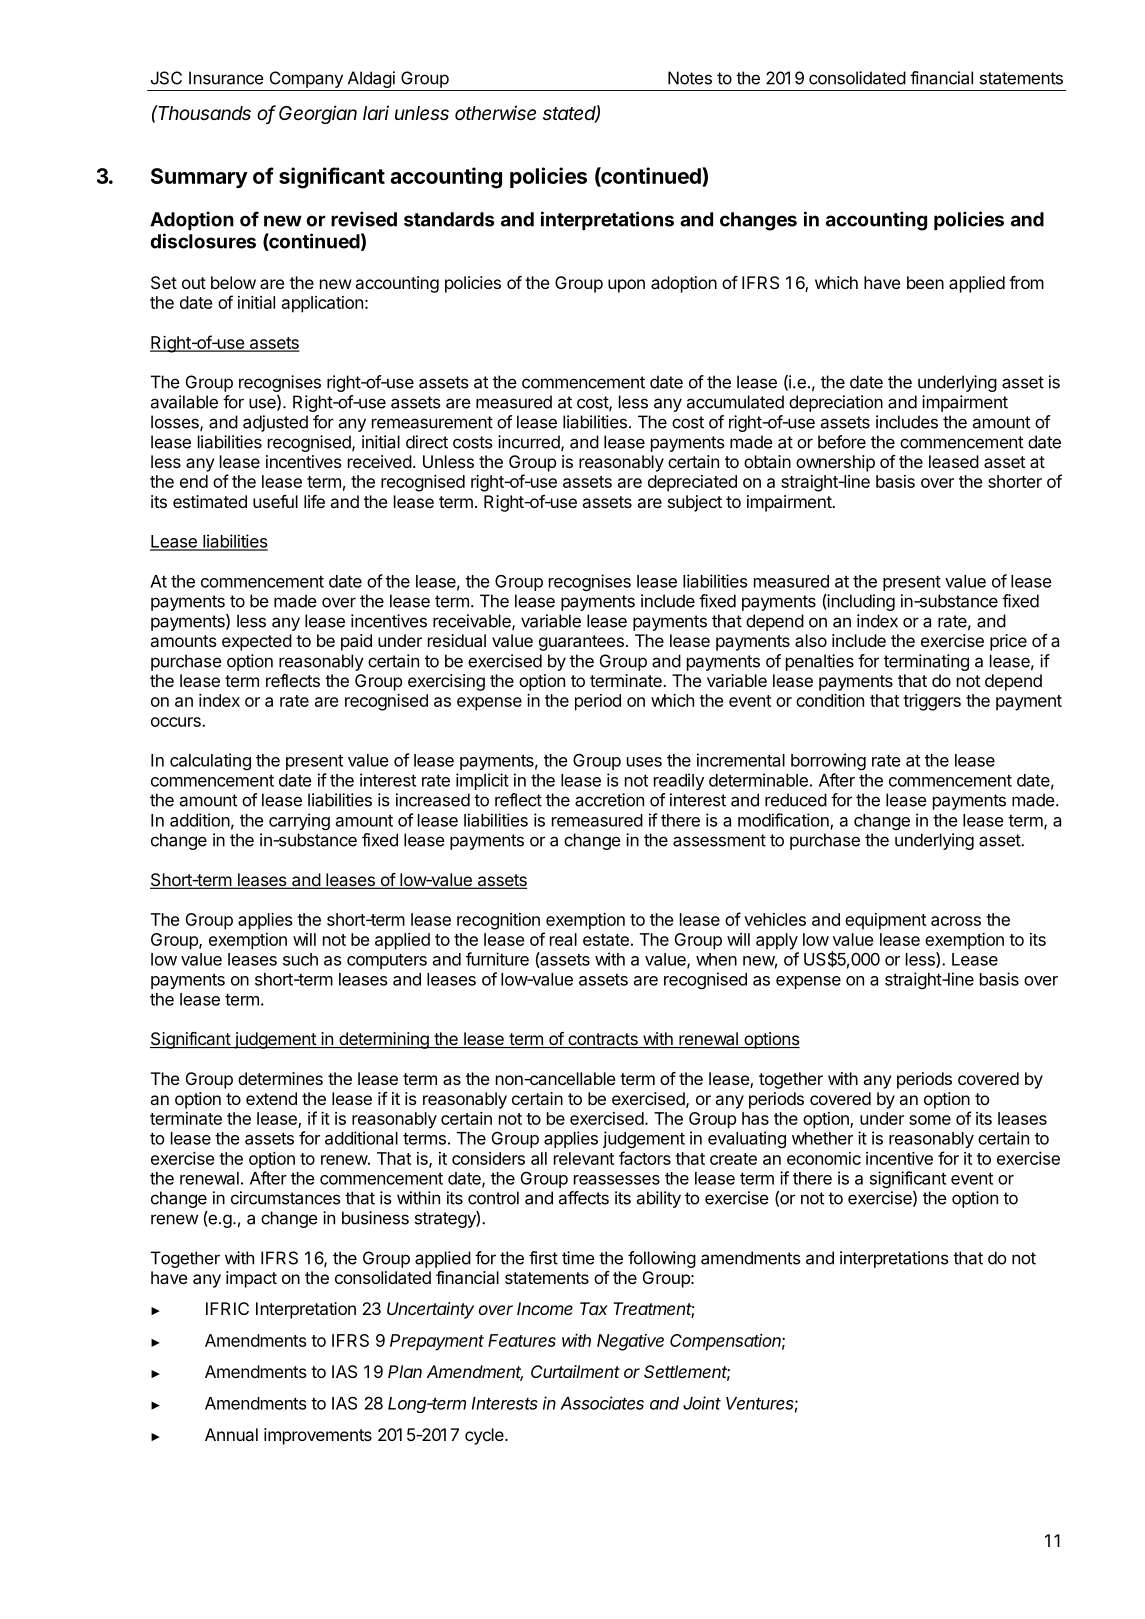  Describe the element at coordinates (495, 112) in the screenshot. I see `otherwise` at that location.
